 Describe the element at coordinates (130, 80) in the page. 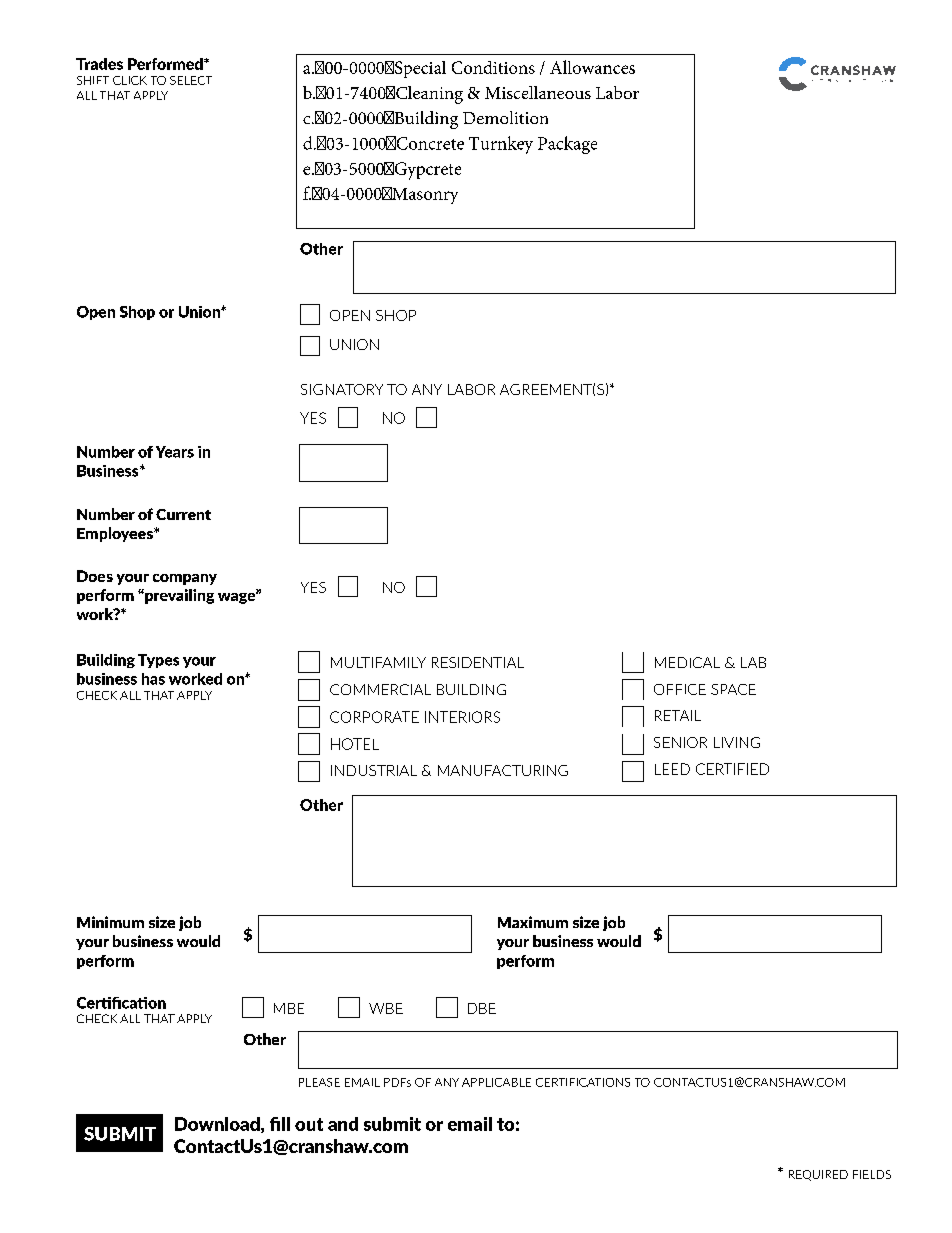

I see `CLICK` at that location.
